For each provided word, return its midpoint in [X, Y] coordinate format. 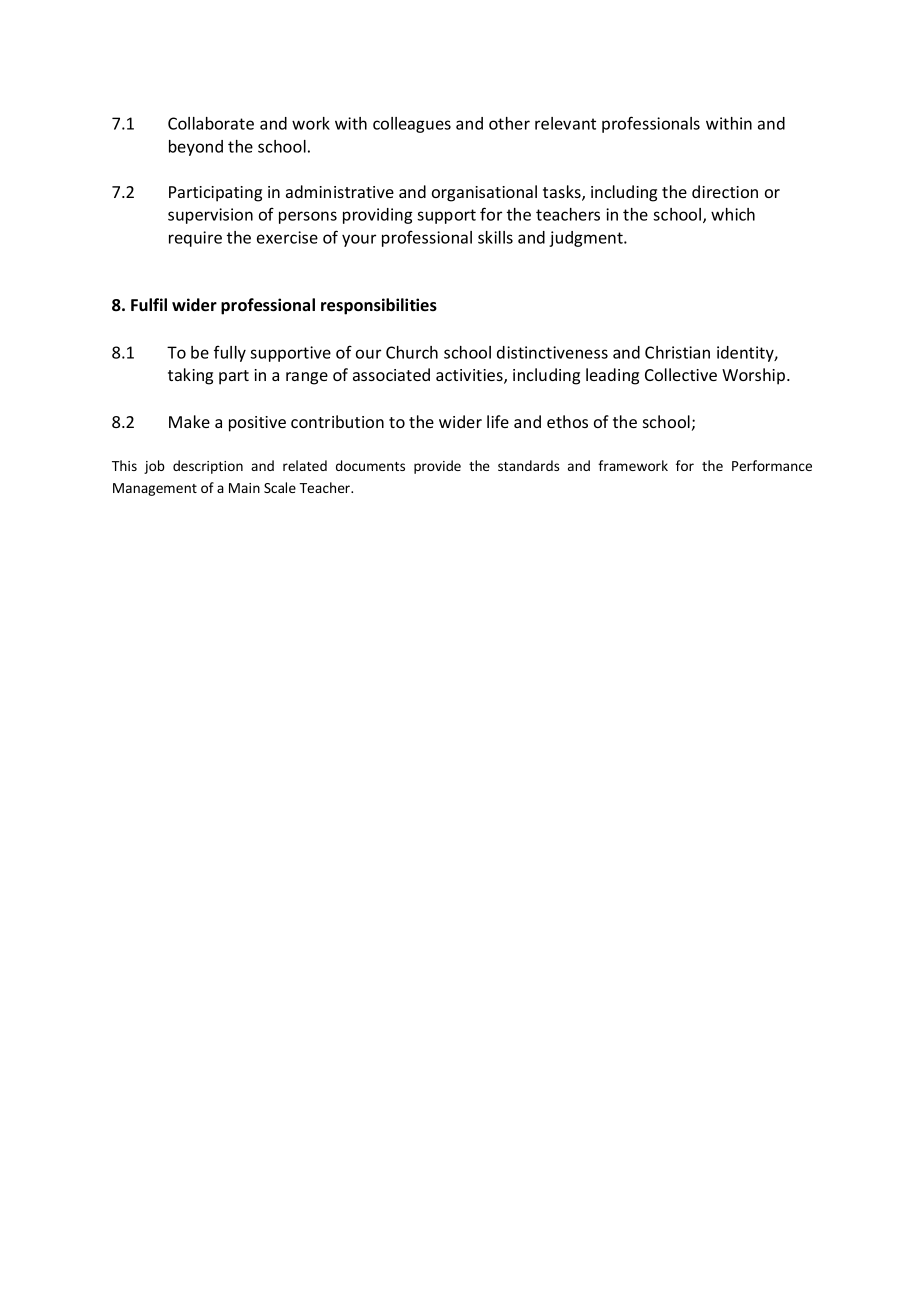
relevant [565, 123]
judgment [587, 239]
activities [470, 376]
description [208, 467]
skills [495, 237]
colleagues [412, 125]
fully [230, 353]
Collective [681, 374]
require [195, 239]
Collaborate [211, 123]
